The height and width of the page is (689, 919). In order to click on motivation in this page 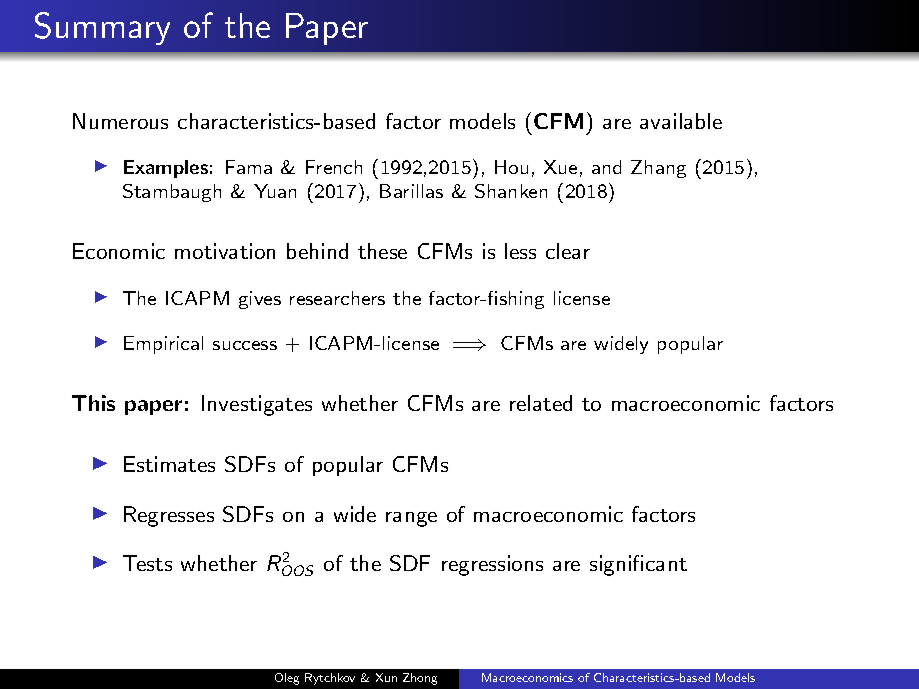, I will do `click(225, 251)`.
